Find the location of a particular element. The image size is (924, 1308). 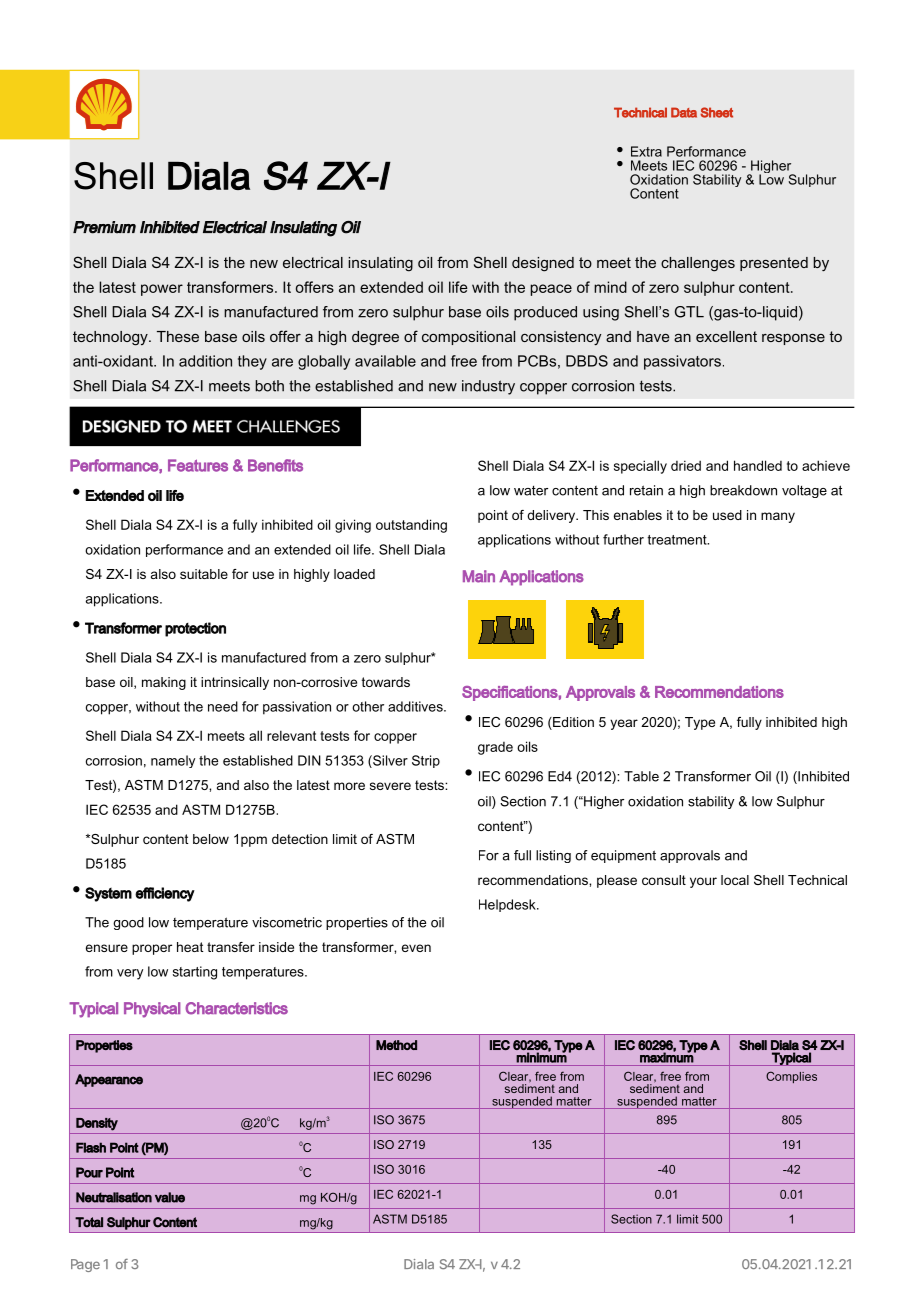

Method is located at coordinates (396, 1045).
